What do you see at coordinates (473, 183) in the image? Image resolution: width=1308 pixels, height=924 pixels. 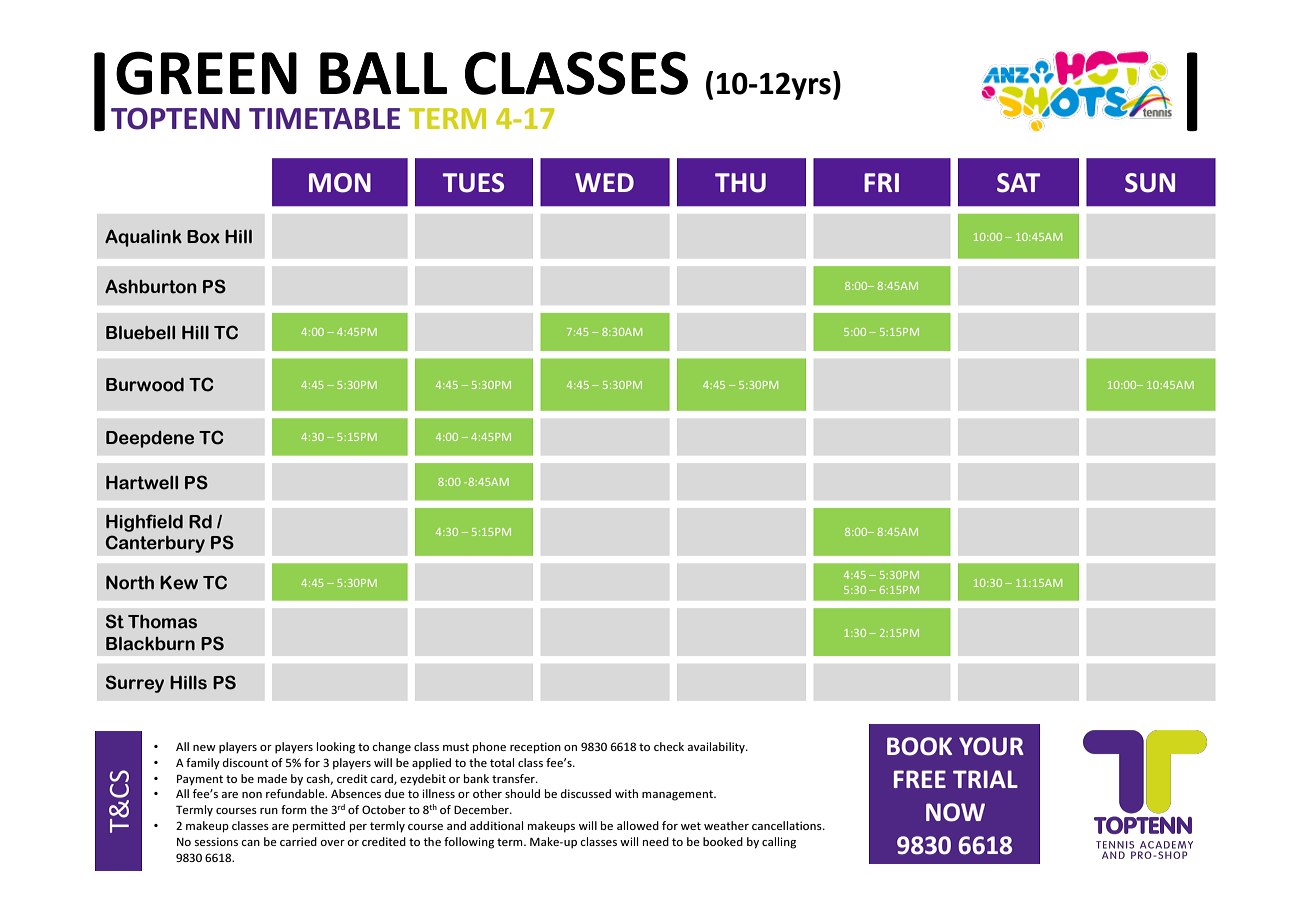 I see `TUES` at bounding box center [473, 183].
